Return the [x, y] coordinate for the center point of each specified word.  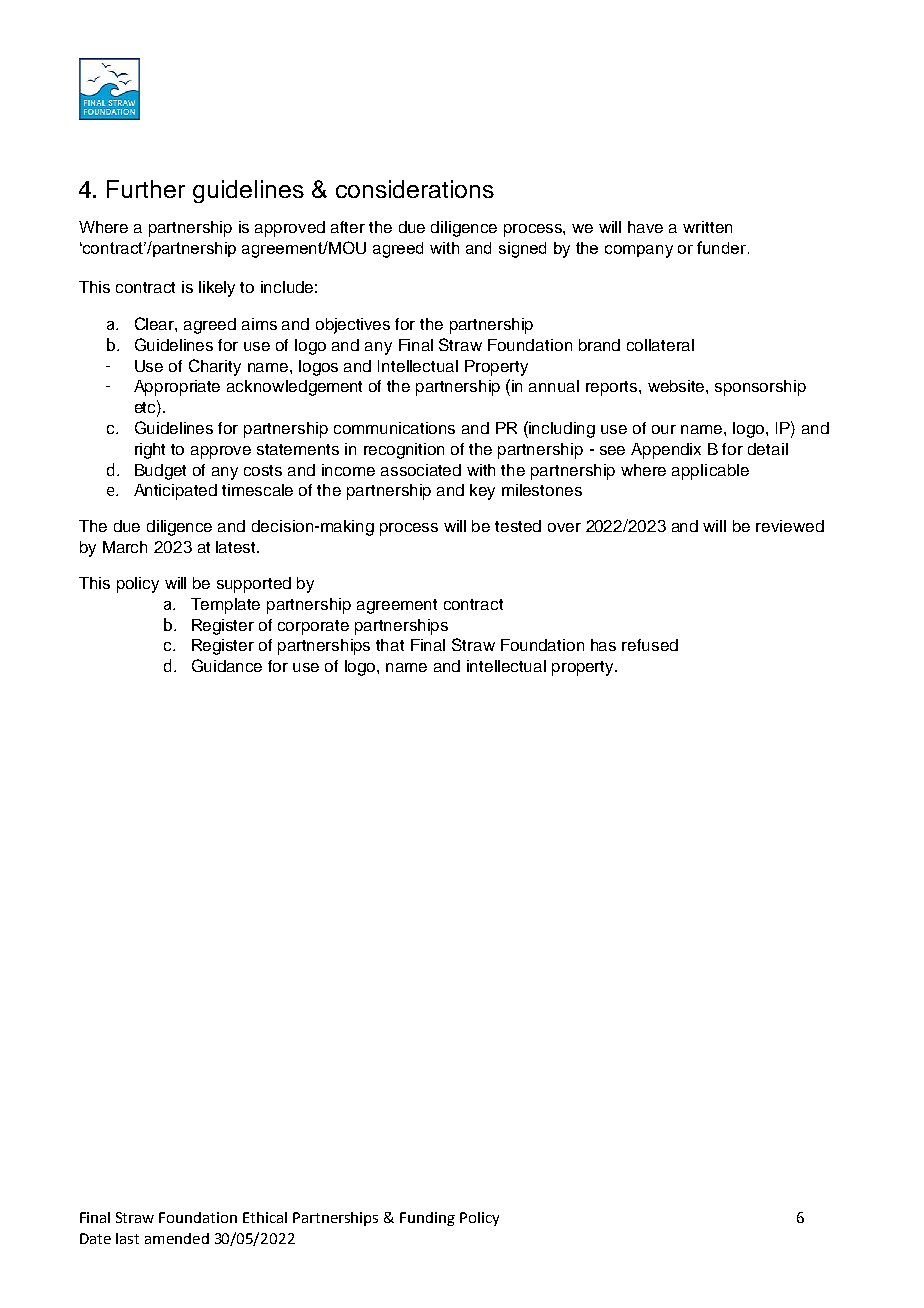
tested [518, 526]
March [125, 547]
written [707, 227]
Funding [427, 1219]
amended [177, 1238]
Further [146, 189]
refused [650, 645]
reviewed [790, 526]
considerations [415, 189]
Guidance [227, 665]
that [390, 645]
